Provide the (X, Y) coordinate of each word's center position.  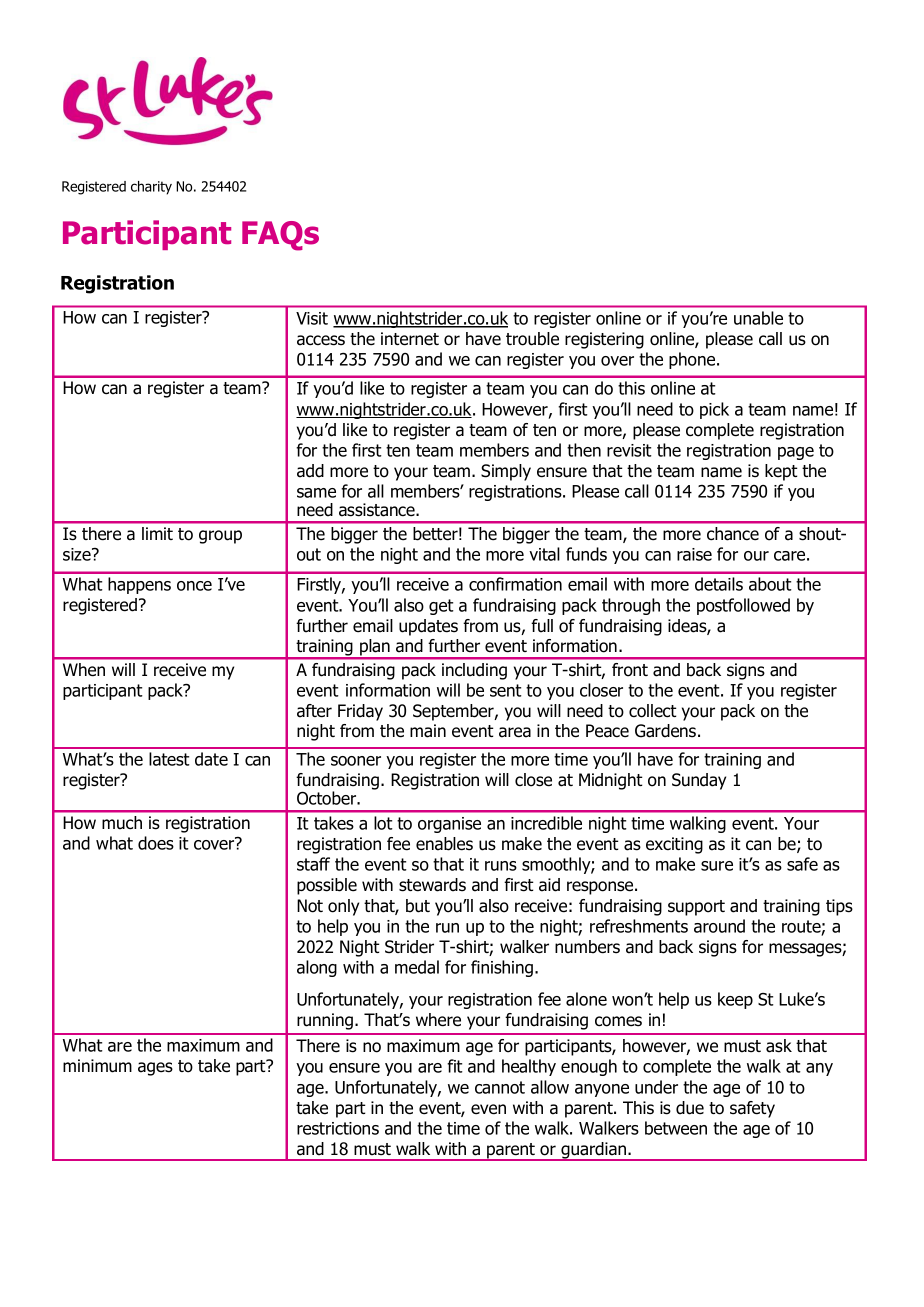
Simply (506, 472)
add (310, 471)
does (156, 843)
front (630, 670)
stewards (432, 885)
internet (410, 339)
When (84, 670)
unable (758, 318)
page (796, 453)
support (696, 908)
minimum (97, 1066)
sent (506, 690)
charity (151, 188)
